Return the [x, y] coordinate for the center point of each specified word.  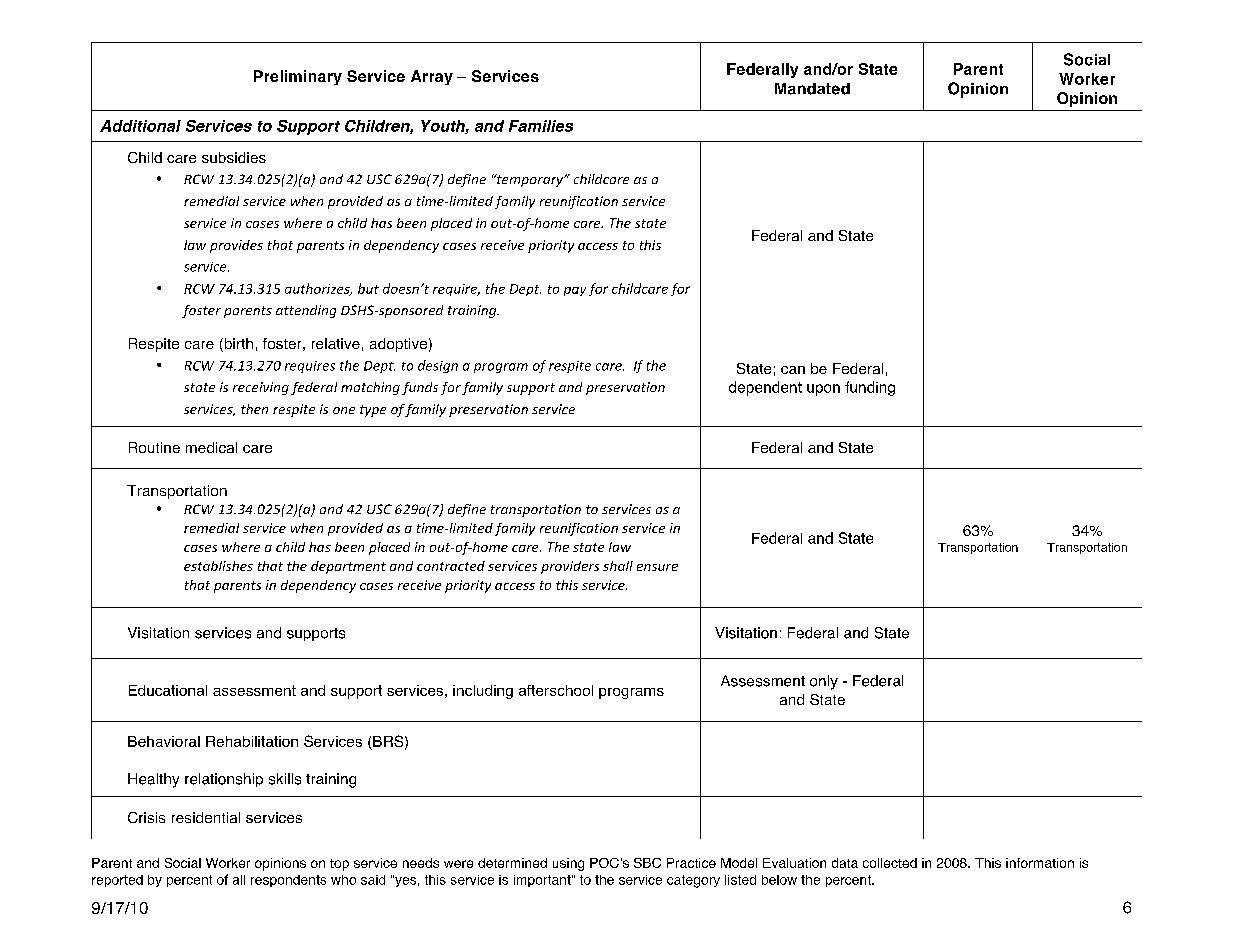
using [568, 864]
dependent [765, 388]
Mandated [812, 89]
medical [211, 447]
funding [870, 388]
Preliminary [298, 77]
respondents [288, 881]
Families [541, 126]
